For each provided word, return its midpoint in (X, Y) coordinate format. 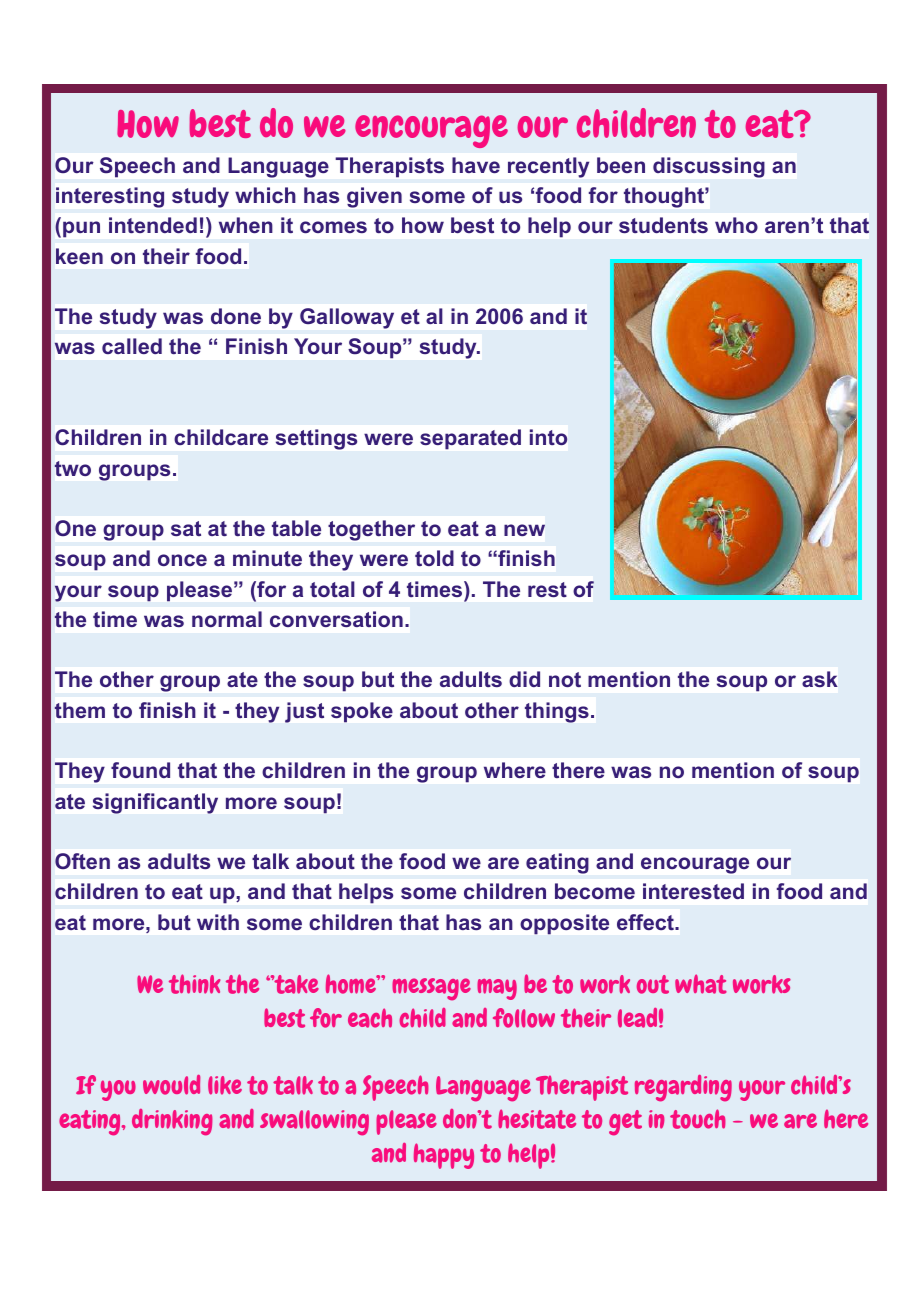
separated (470, 439)
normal (227, 619)
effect (646, 922)
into (548, 437)
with (218, 922)
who (736, 225)
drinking (172, 1122)
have (476, 165)
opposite (564, 924)
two (72, 468)
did (524, 679)
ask (820, 679)
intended (153, 225)
